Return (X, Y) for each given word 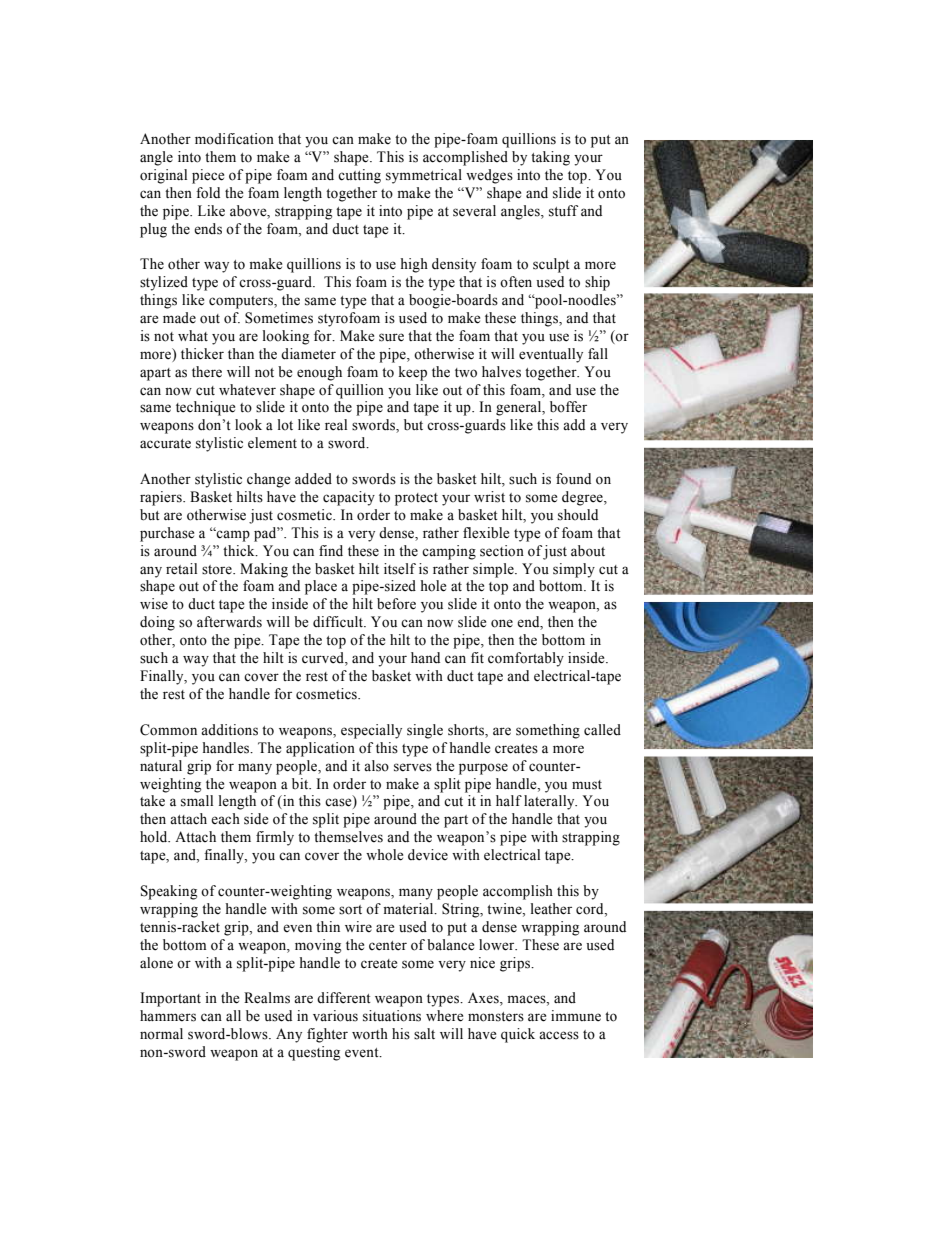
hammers (168, 1016)
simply (574, 570)
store (218, 570)
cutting (359, 176)
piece (208, 176)
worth (370, 1034)
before (396, 604)
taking (550, 158)
